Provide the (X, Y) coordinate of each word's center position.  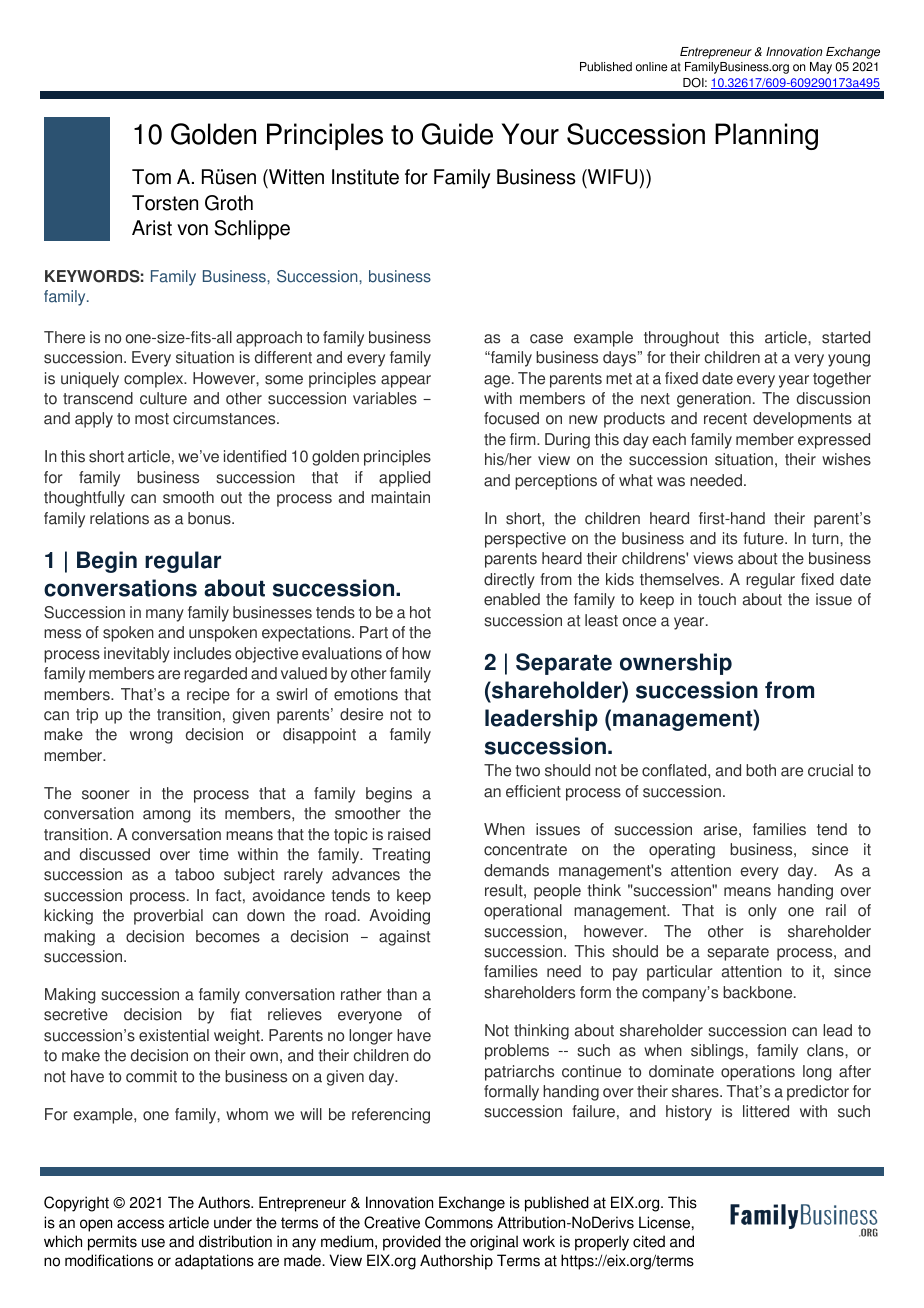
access (140, 1224)
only (762, 912)
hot (420, 612)
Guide (457, 134)
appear (406, 381)
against (404, 938)
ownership (676, 664)
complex (155, 380)
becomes (228, 936)
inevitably (137, 655)
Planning (766, 136)
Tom (151, 177)
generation (714, 400)
